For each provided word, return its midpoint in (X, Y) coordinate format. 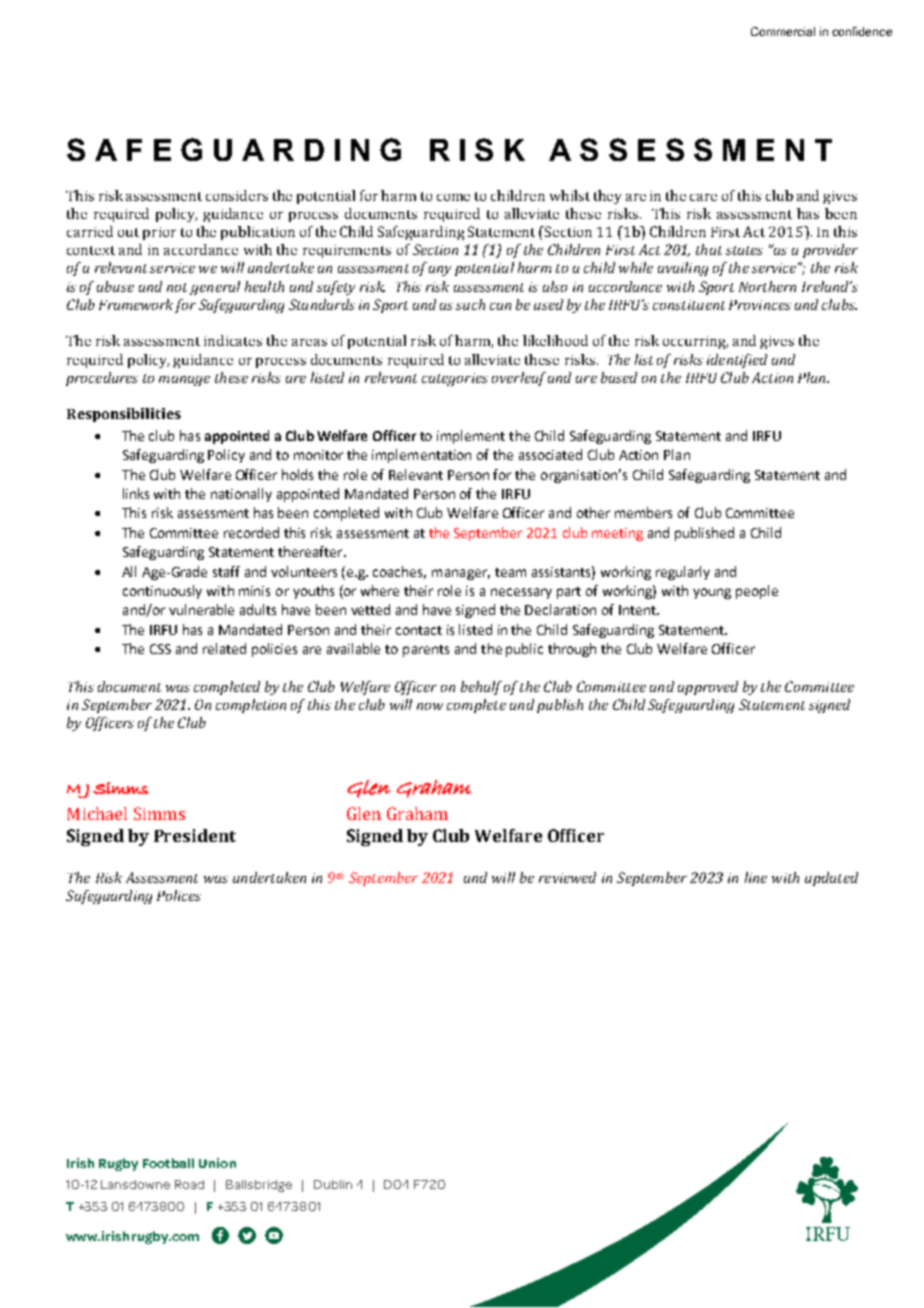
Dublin (333, 1184)
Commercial (783, 31)
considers (237, 195)
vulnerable (201, 609)
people (757, 592)
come (453, 197)
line (756, 877)
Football (168, 1163)
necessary (521, 593)
